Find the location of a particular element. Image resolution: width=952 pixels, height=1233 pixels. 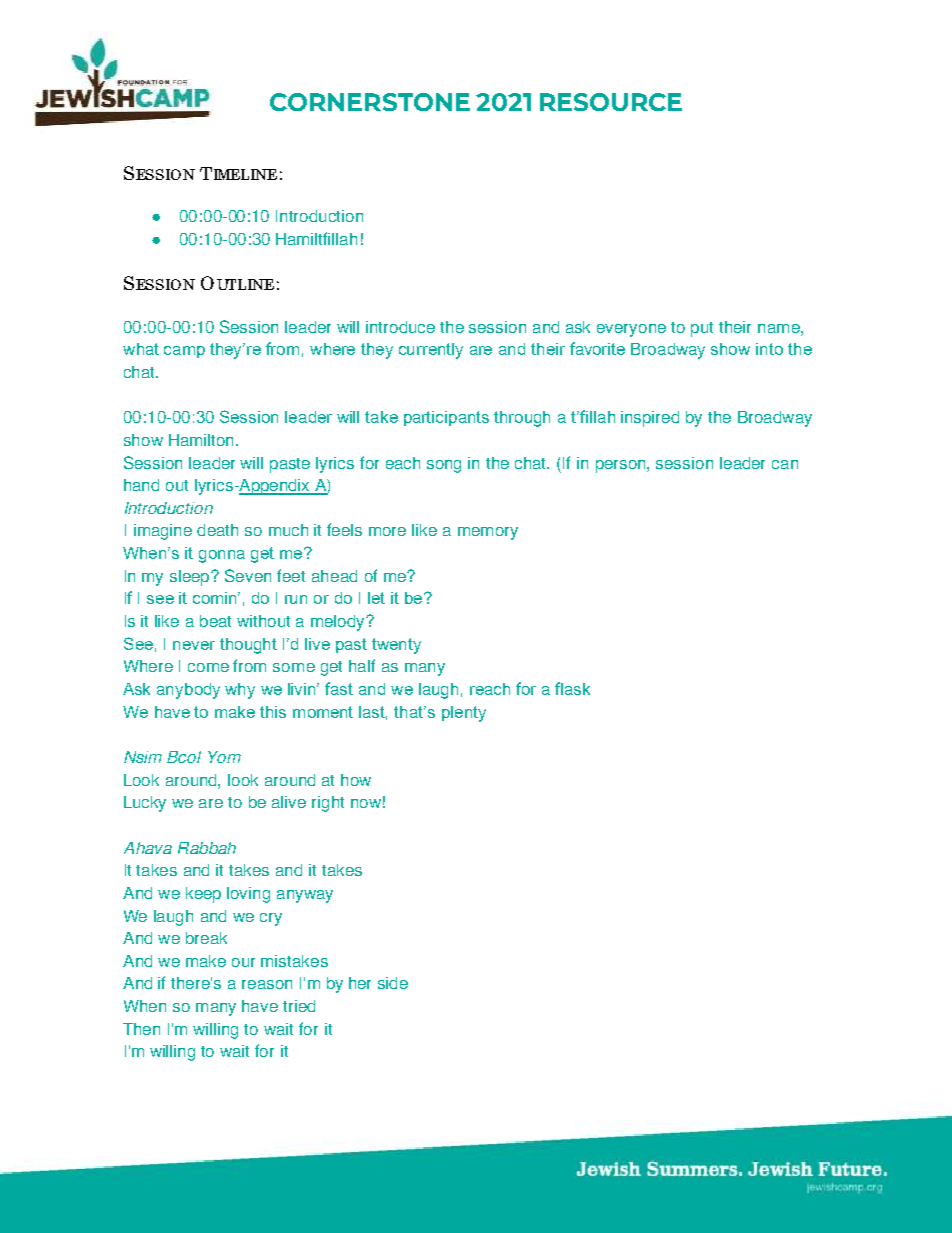

memory is located at coordinates (488, 533).
